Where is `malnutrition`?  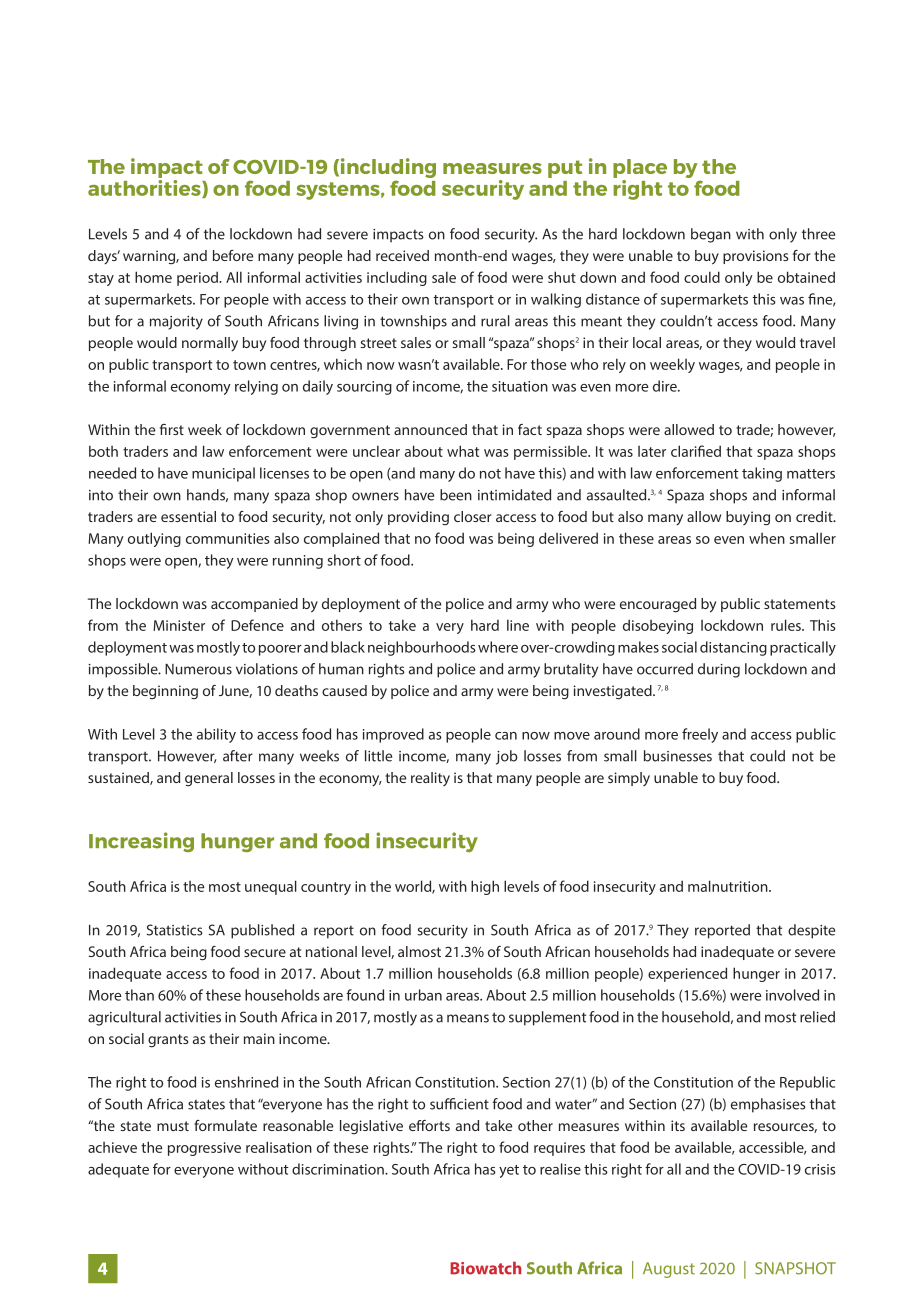 malnutrition is located at coordinates (729, 886).
